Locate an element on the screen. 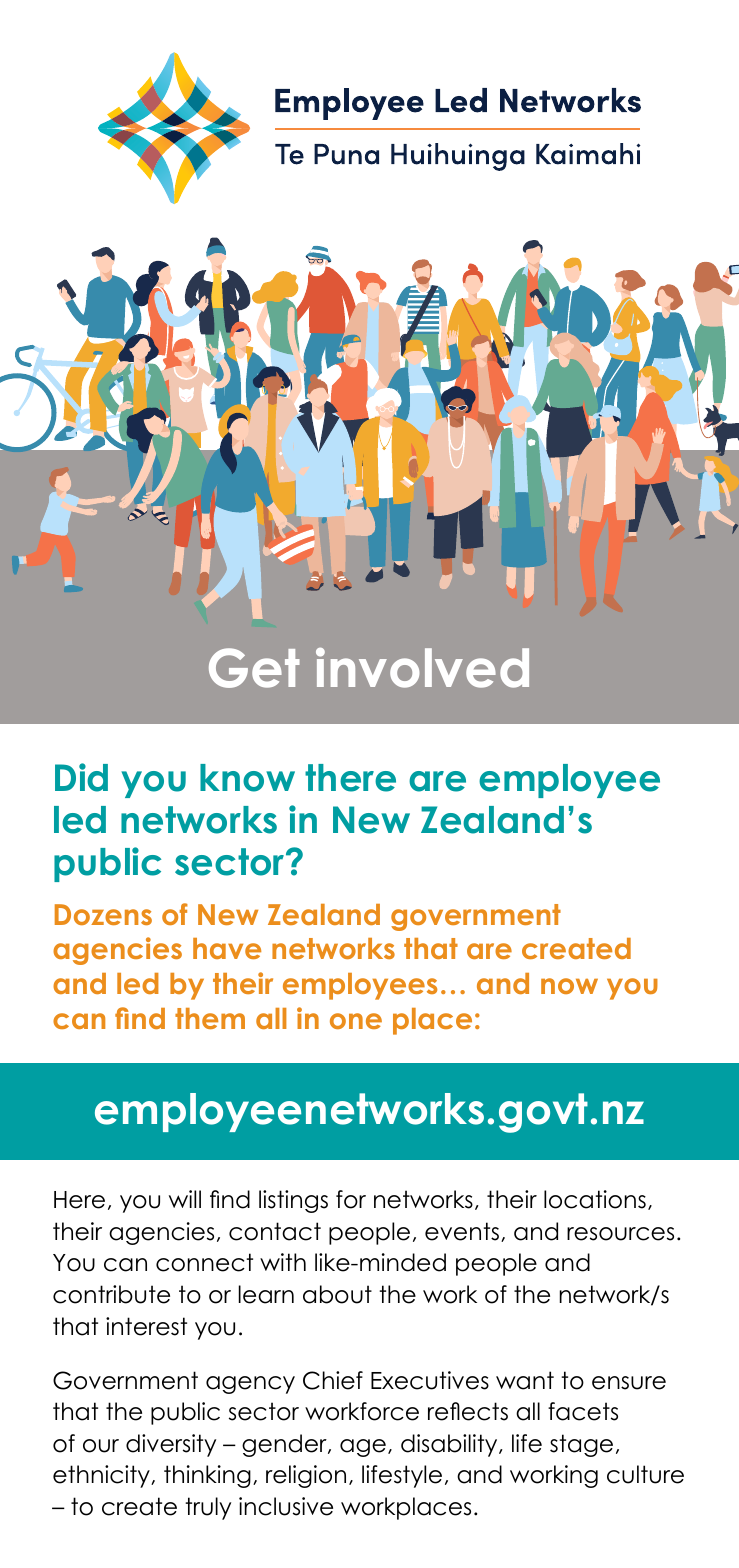 This screenshot has width=739, height=1568. one is located at coordinates (356, 1021).
